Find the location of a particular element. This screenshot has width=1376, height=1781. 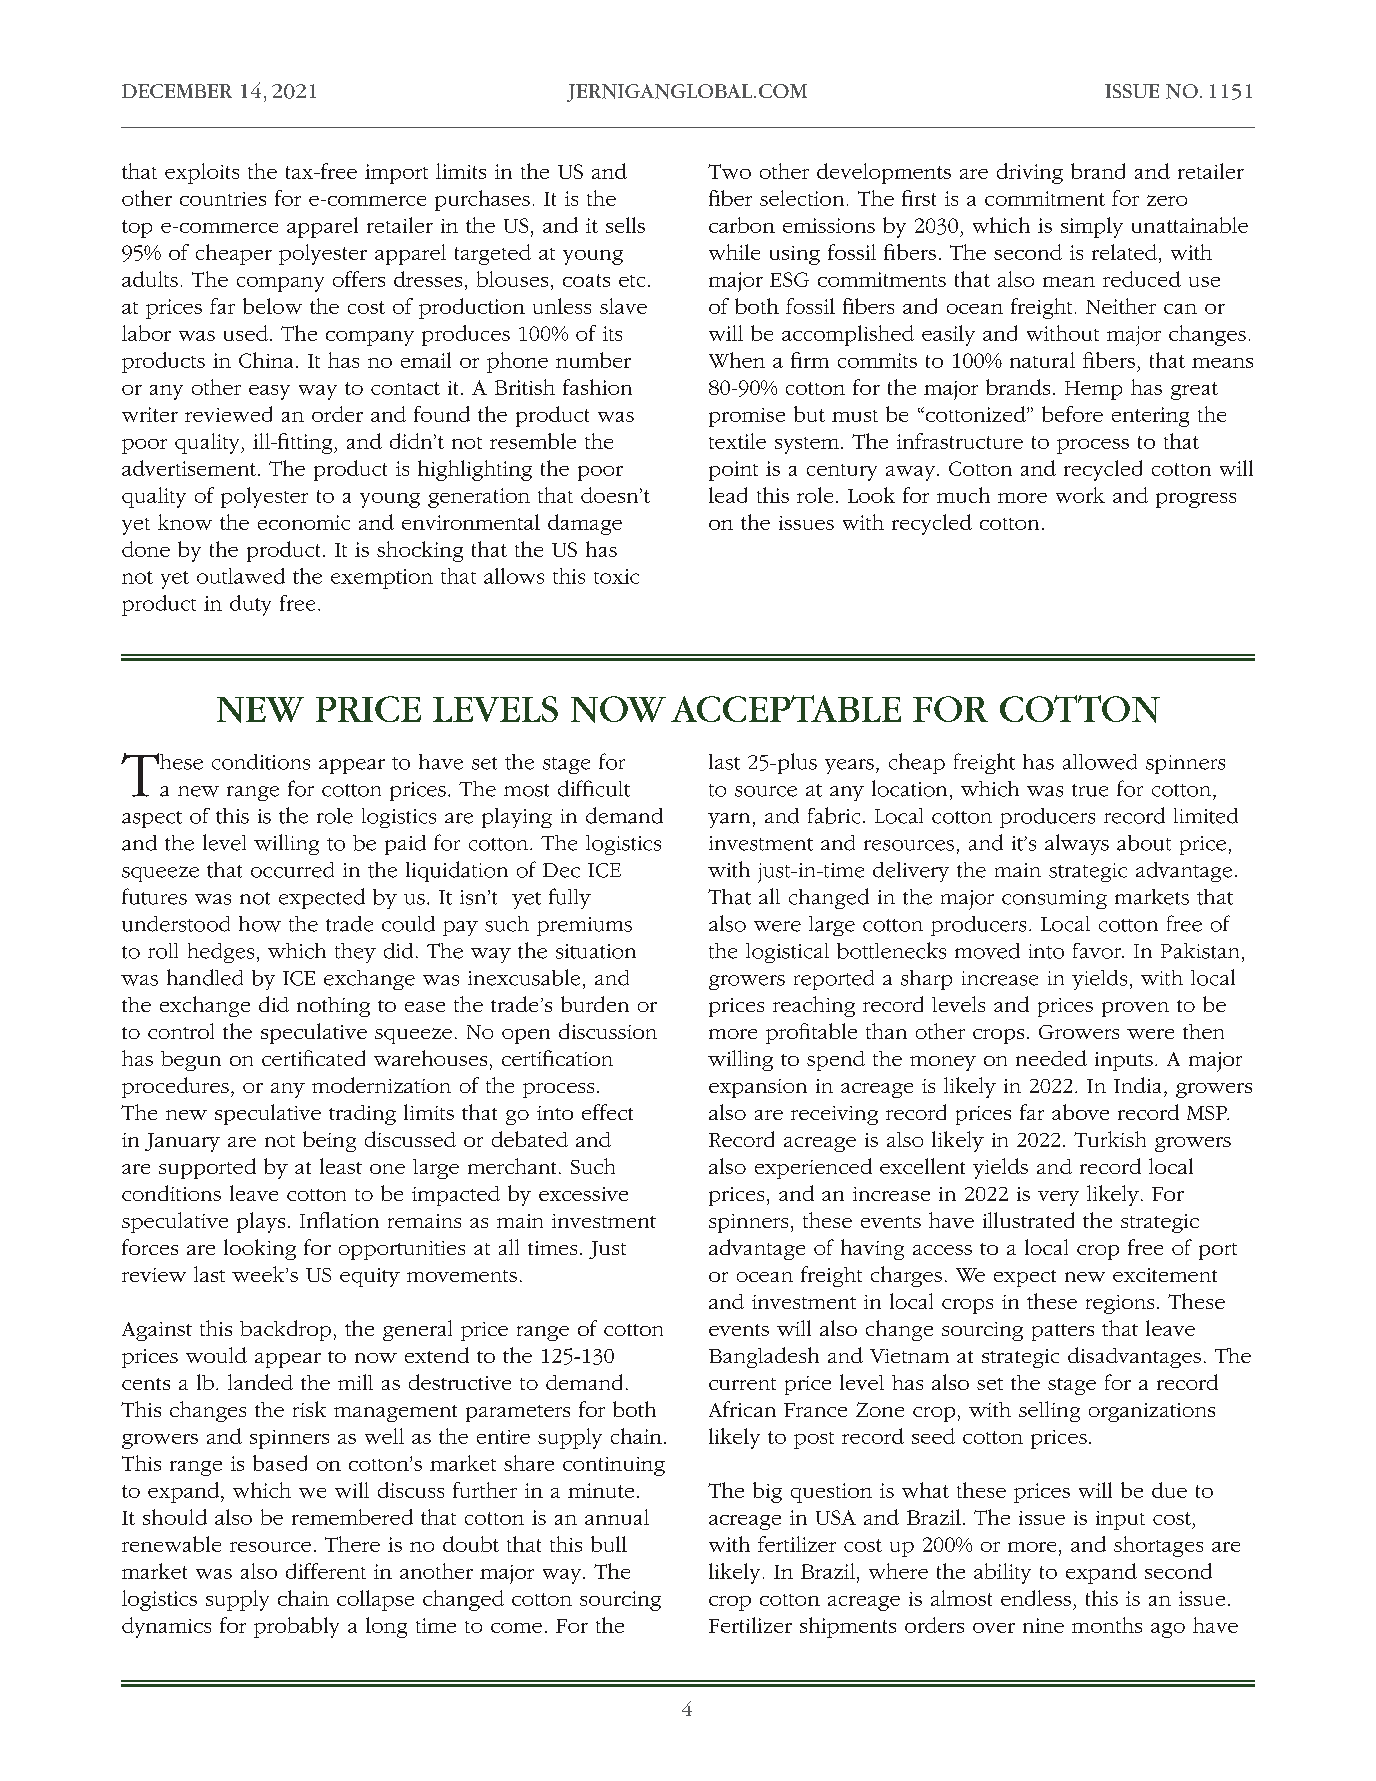

Two is located at coordinates (729, 171).
